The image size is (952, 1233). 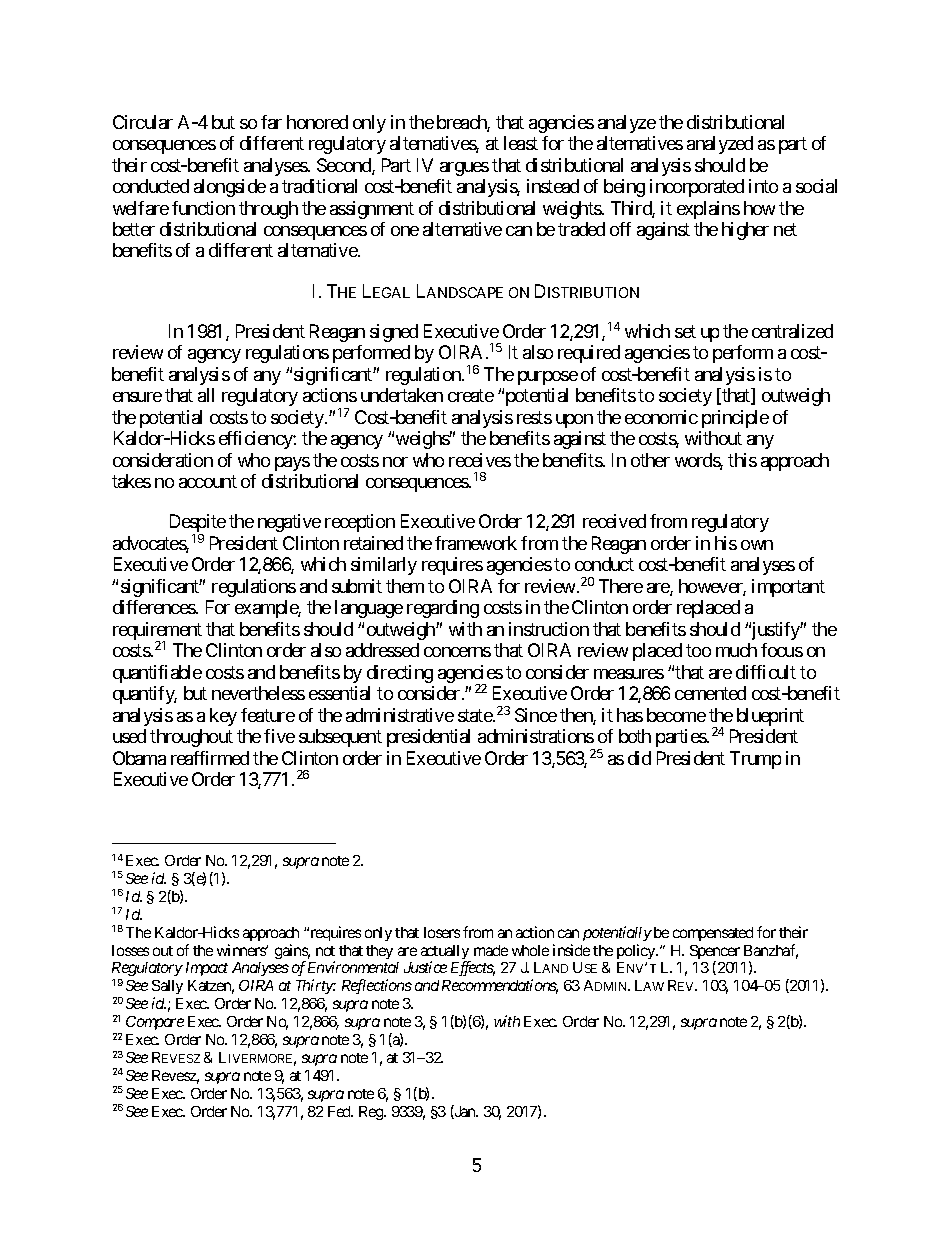 I want to click on receives, so click(x=480, y=460).
